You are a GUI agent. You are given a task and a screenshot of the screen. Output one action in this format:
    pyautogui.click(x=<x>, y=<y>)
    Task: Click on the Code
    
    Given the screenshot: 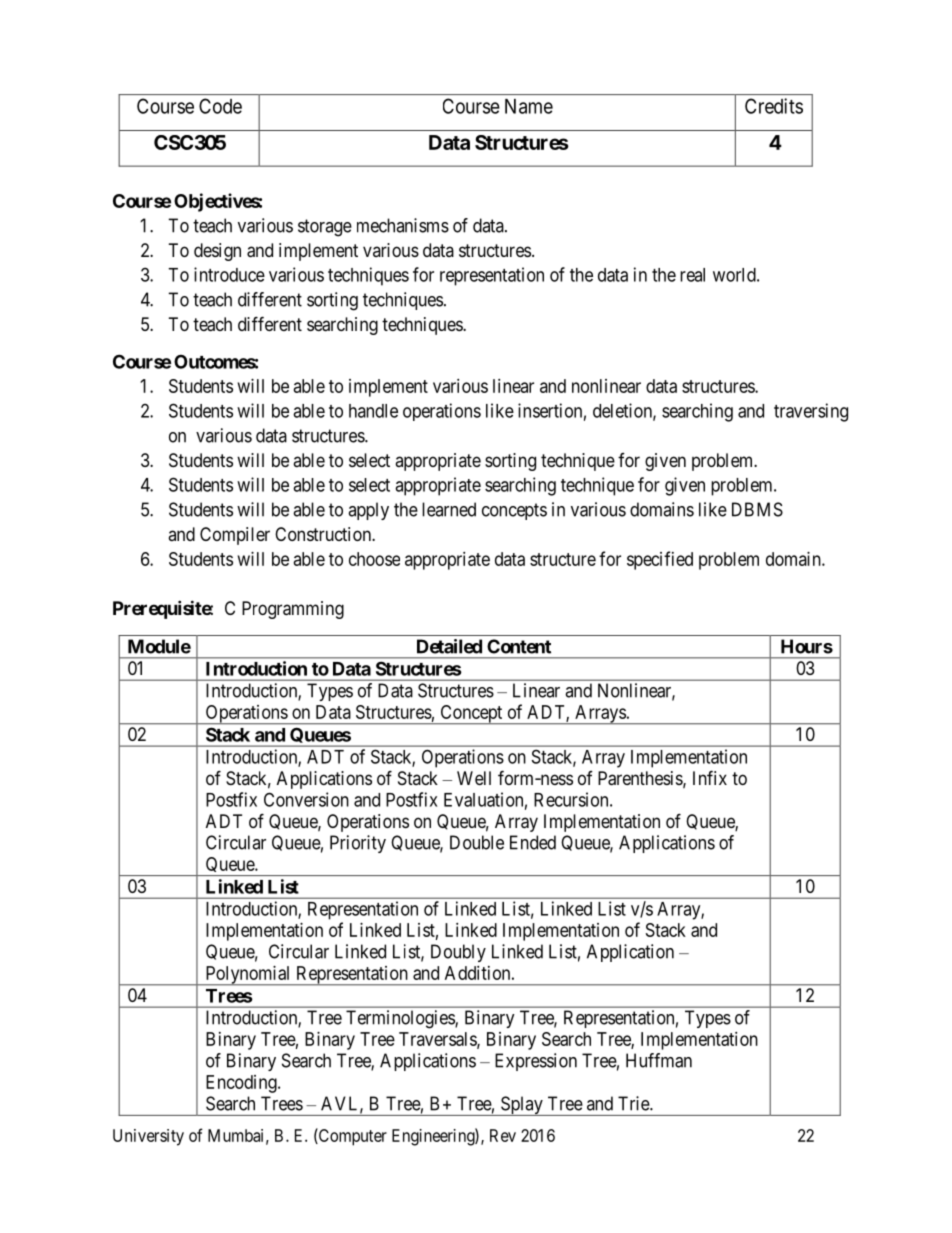 What is the action you would take?
    pyautogui.click(x=220, y=106)
